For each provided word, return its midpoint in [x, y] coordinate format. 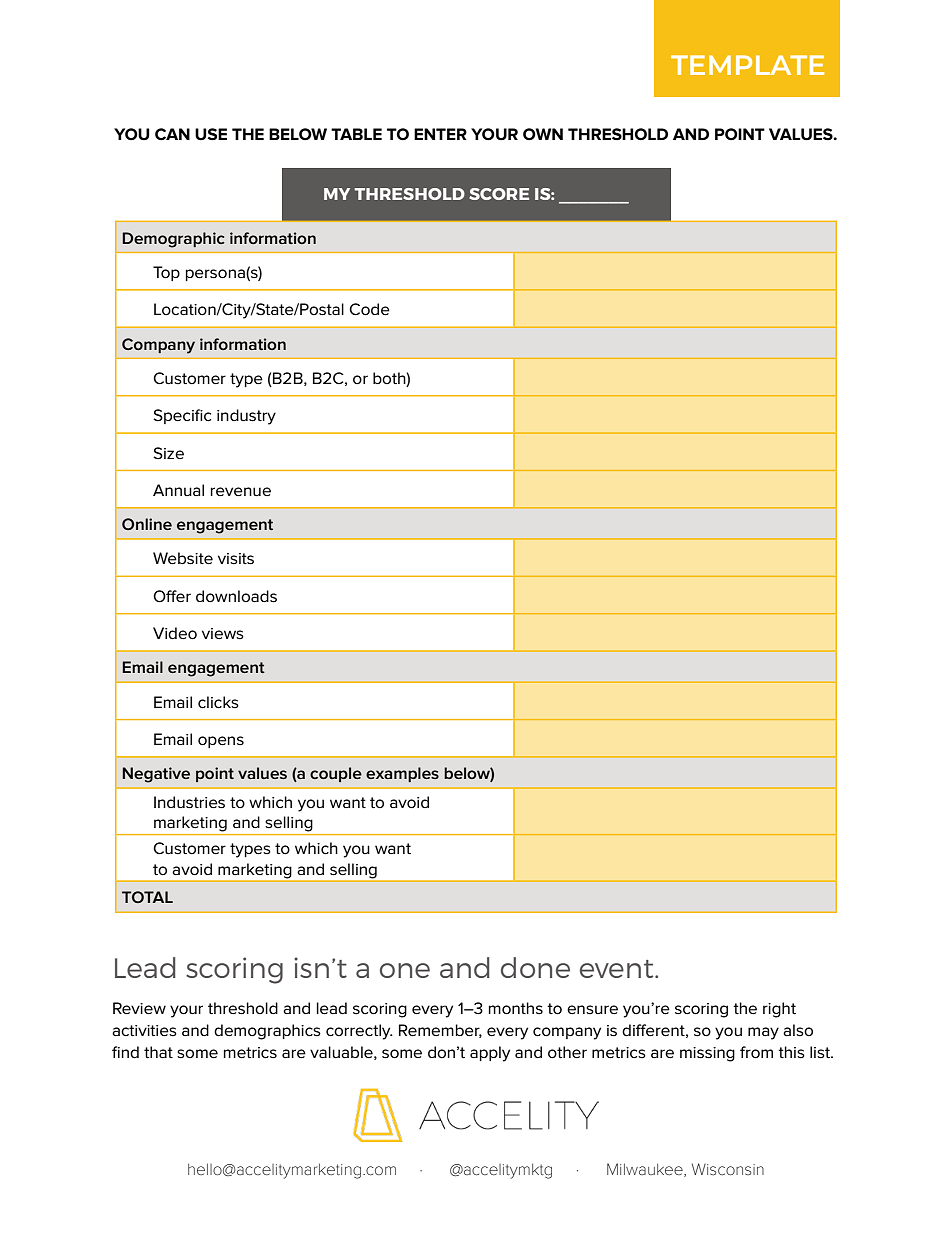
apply [490, 1054]
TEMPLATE [747, 65]
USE [211, 134]
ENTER [440, 134]
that [158, 1052]
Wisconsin [728, 1169]
